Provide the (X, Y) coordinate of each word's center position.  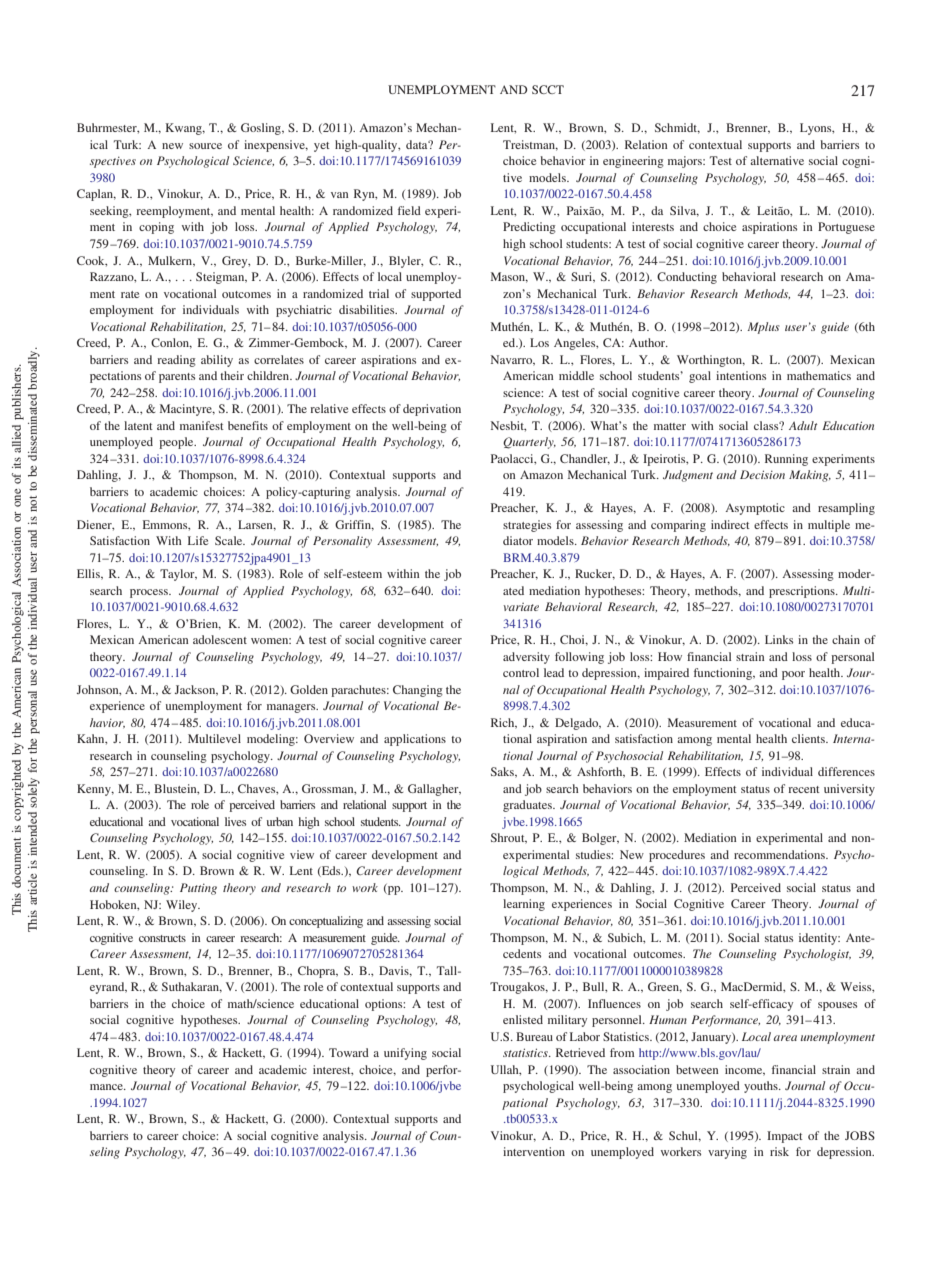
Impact (785, 1137)
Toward (349, 1052)
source (205, 146)
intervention (534, 1151)
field (409, 210)
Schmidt (677, 128)
